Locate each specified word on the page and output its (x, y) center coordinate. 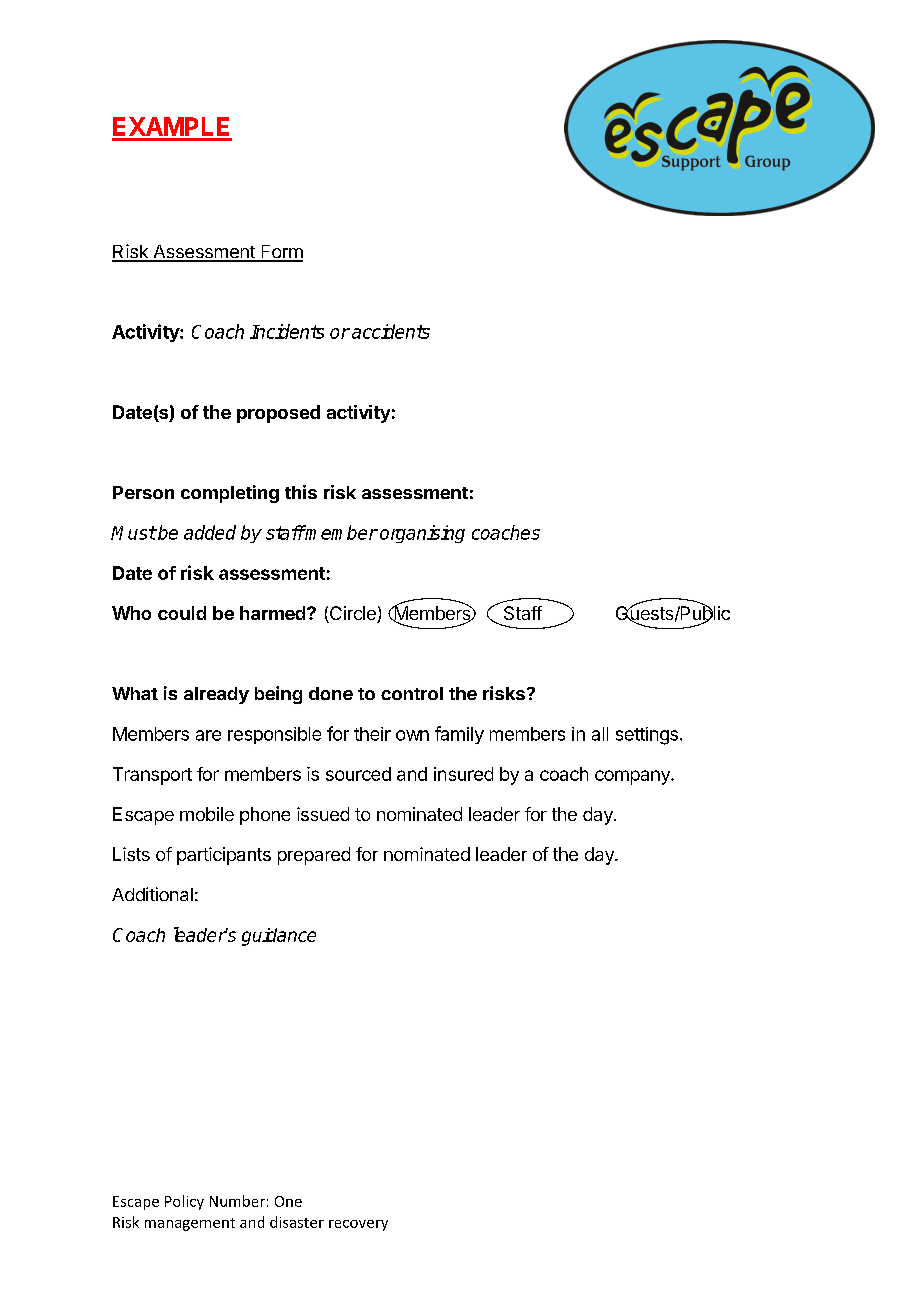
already (216, 695)
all (600, 734)
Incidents (287, 331)
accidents (391, 331)
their (372, 734)
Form (281, 253)
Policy (184, 1202)
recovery (358, 1225)
